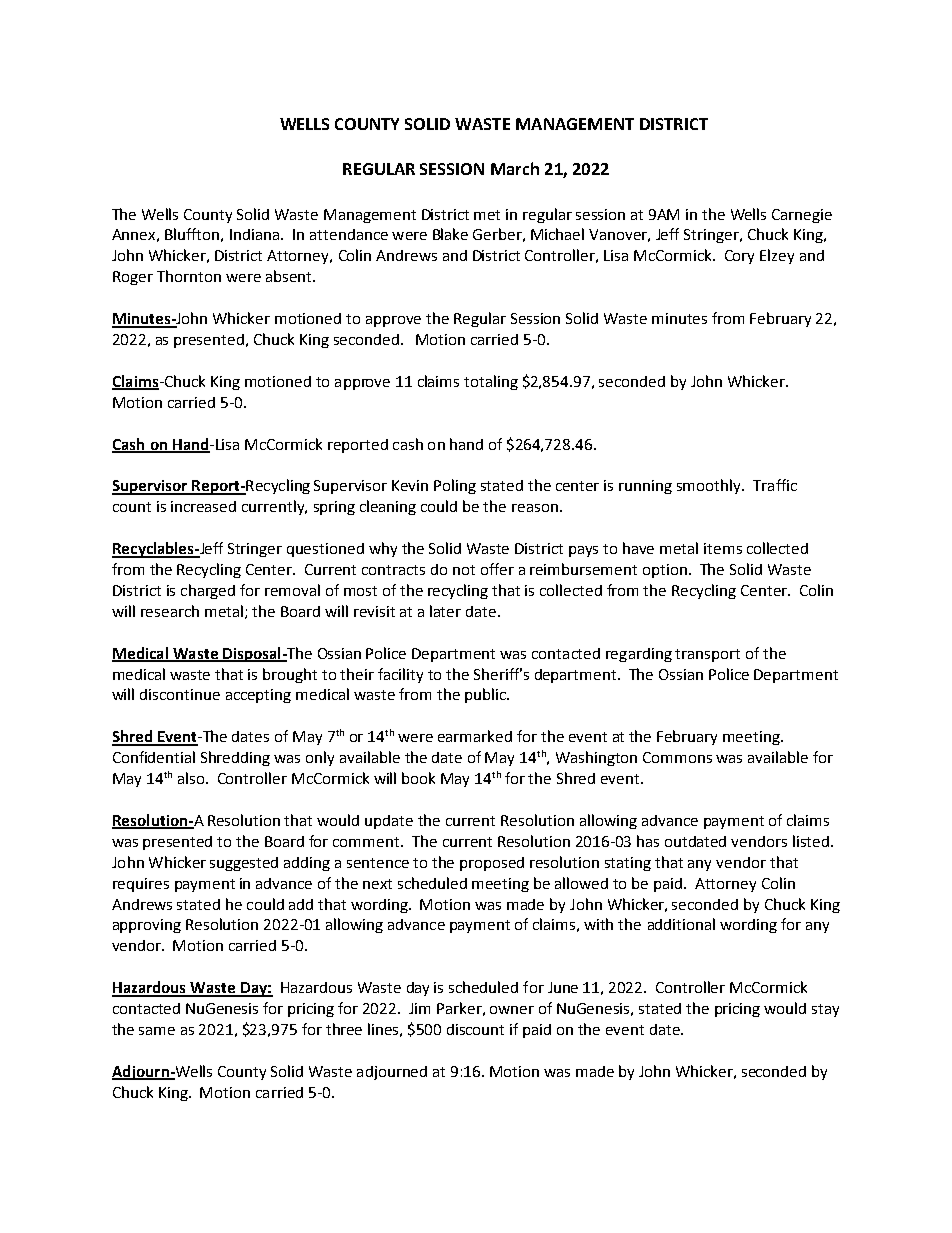  I want to click on later, so click(445, 611).
